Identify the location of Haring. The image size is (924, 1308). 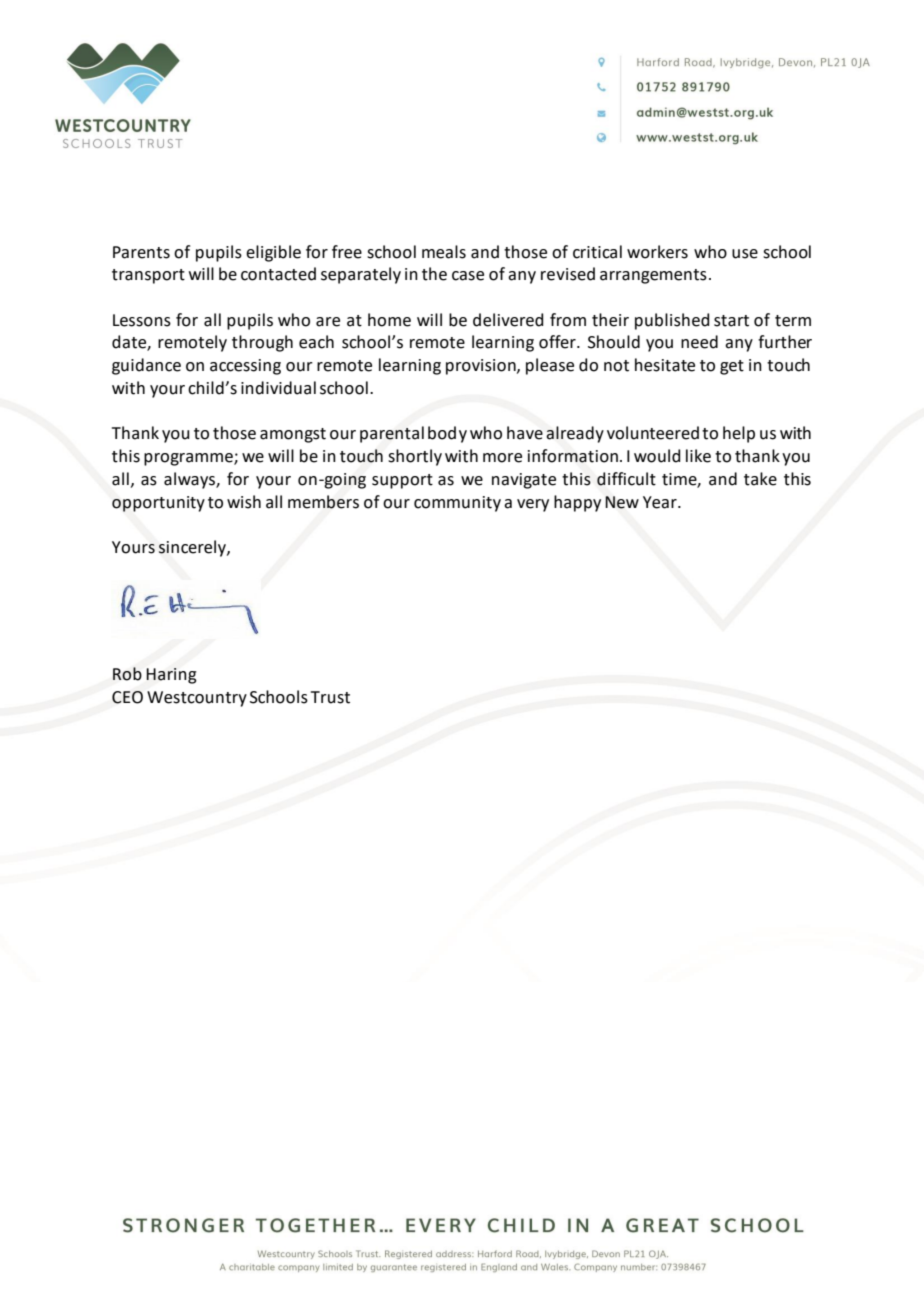
(171, 676).
